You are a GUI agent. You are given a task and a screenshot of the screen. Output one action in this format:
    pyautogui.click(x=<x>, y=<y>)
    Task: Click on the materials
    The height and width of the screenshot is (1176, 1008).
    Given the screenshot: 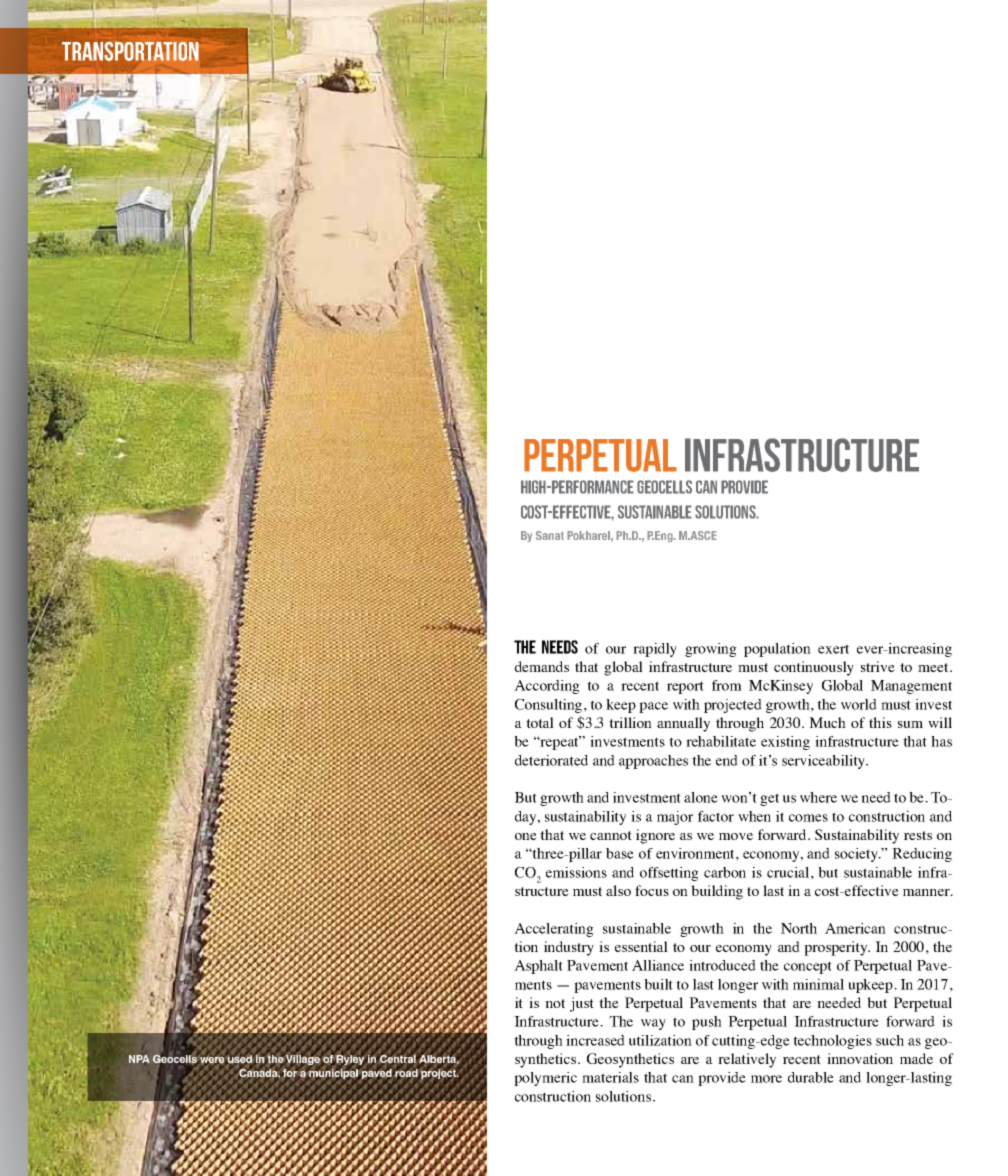 What is the action you would take?
    pyautogui.click(x=610, y=1077)
